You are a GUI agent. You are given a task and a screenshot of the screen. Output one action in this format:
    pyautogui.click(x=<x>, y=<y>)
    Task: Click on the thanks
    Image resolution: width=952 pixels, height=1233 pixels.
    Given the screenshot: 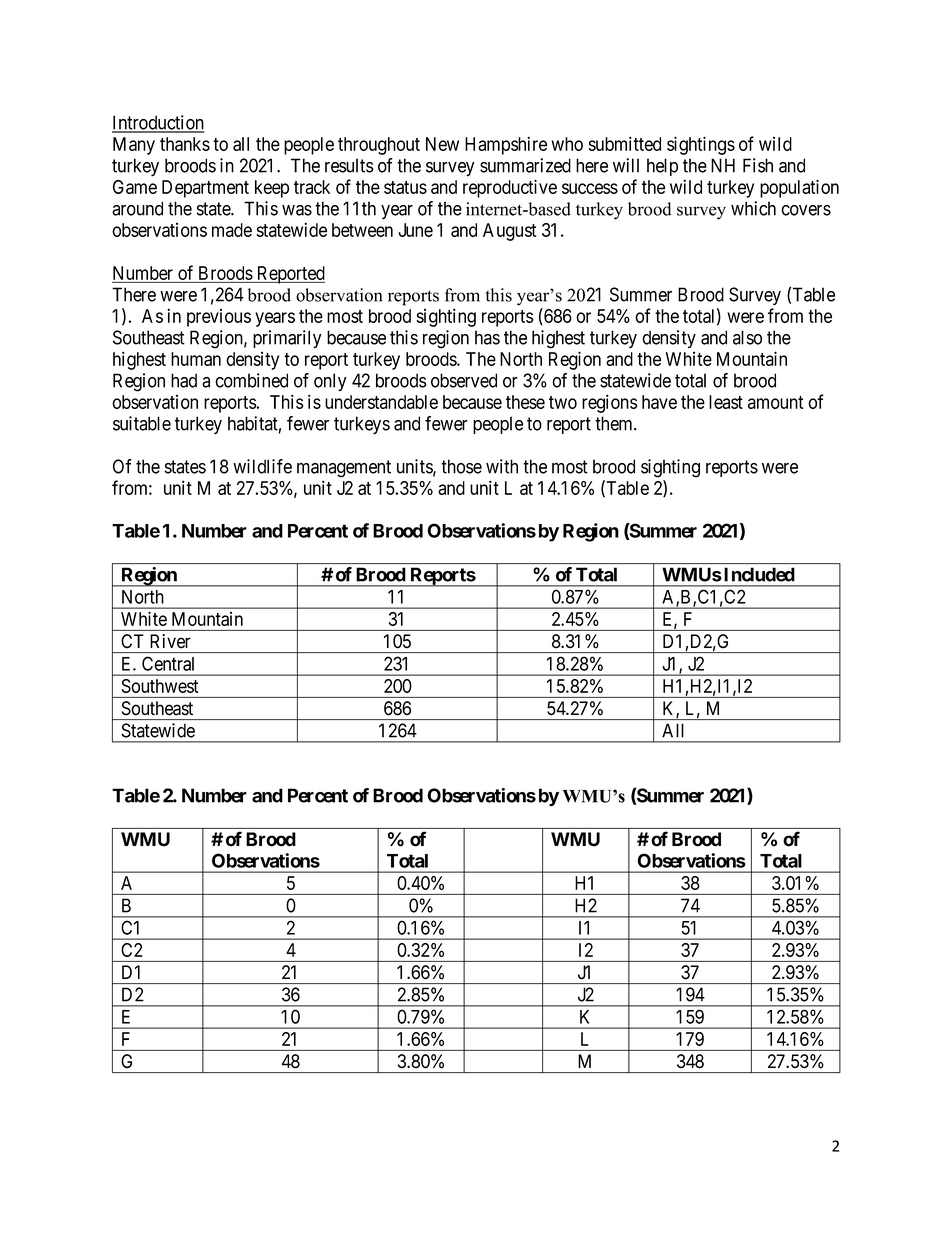 What is the action you would take?
    pyautogui.click(x=185, y=144)
